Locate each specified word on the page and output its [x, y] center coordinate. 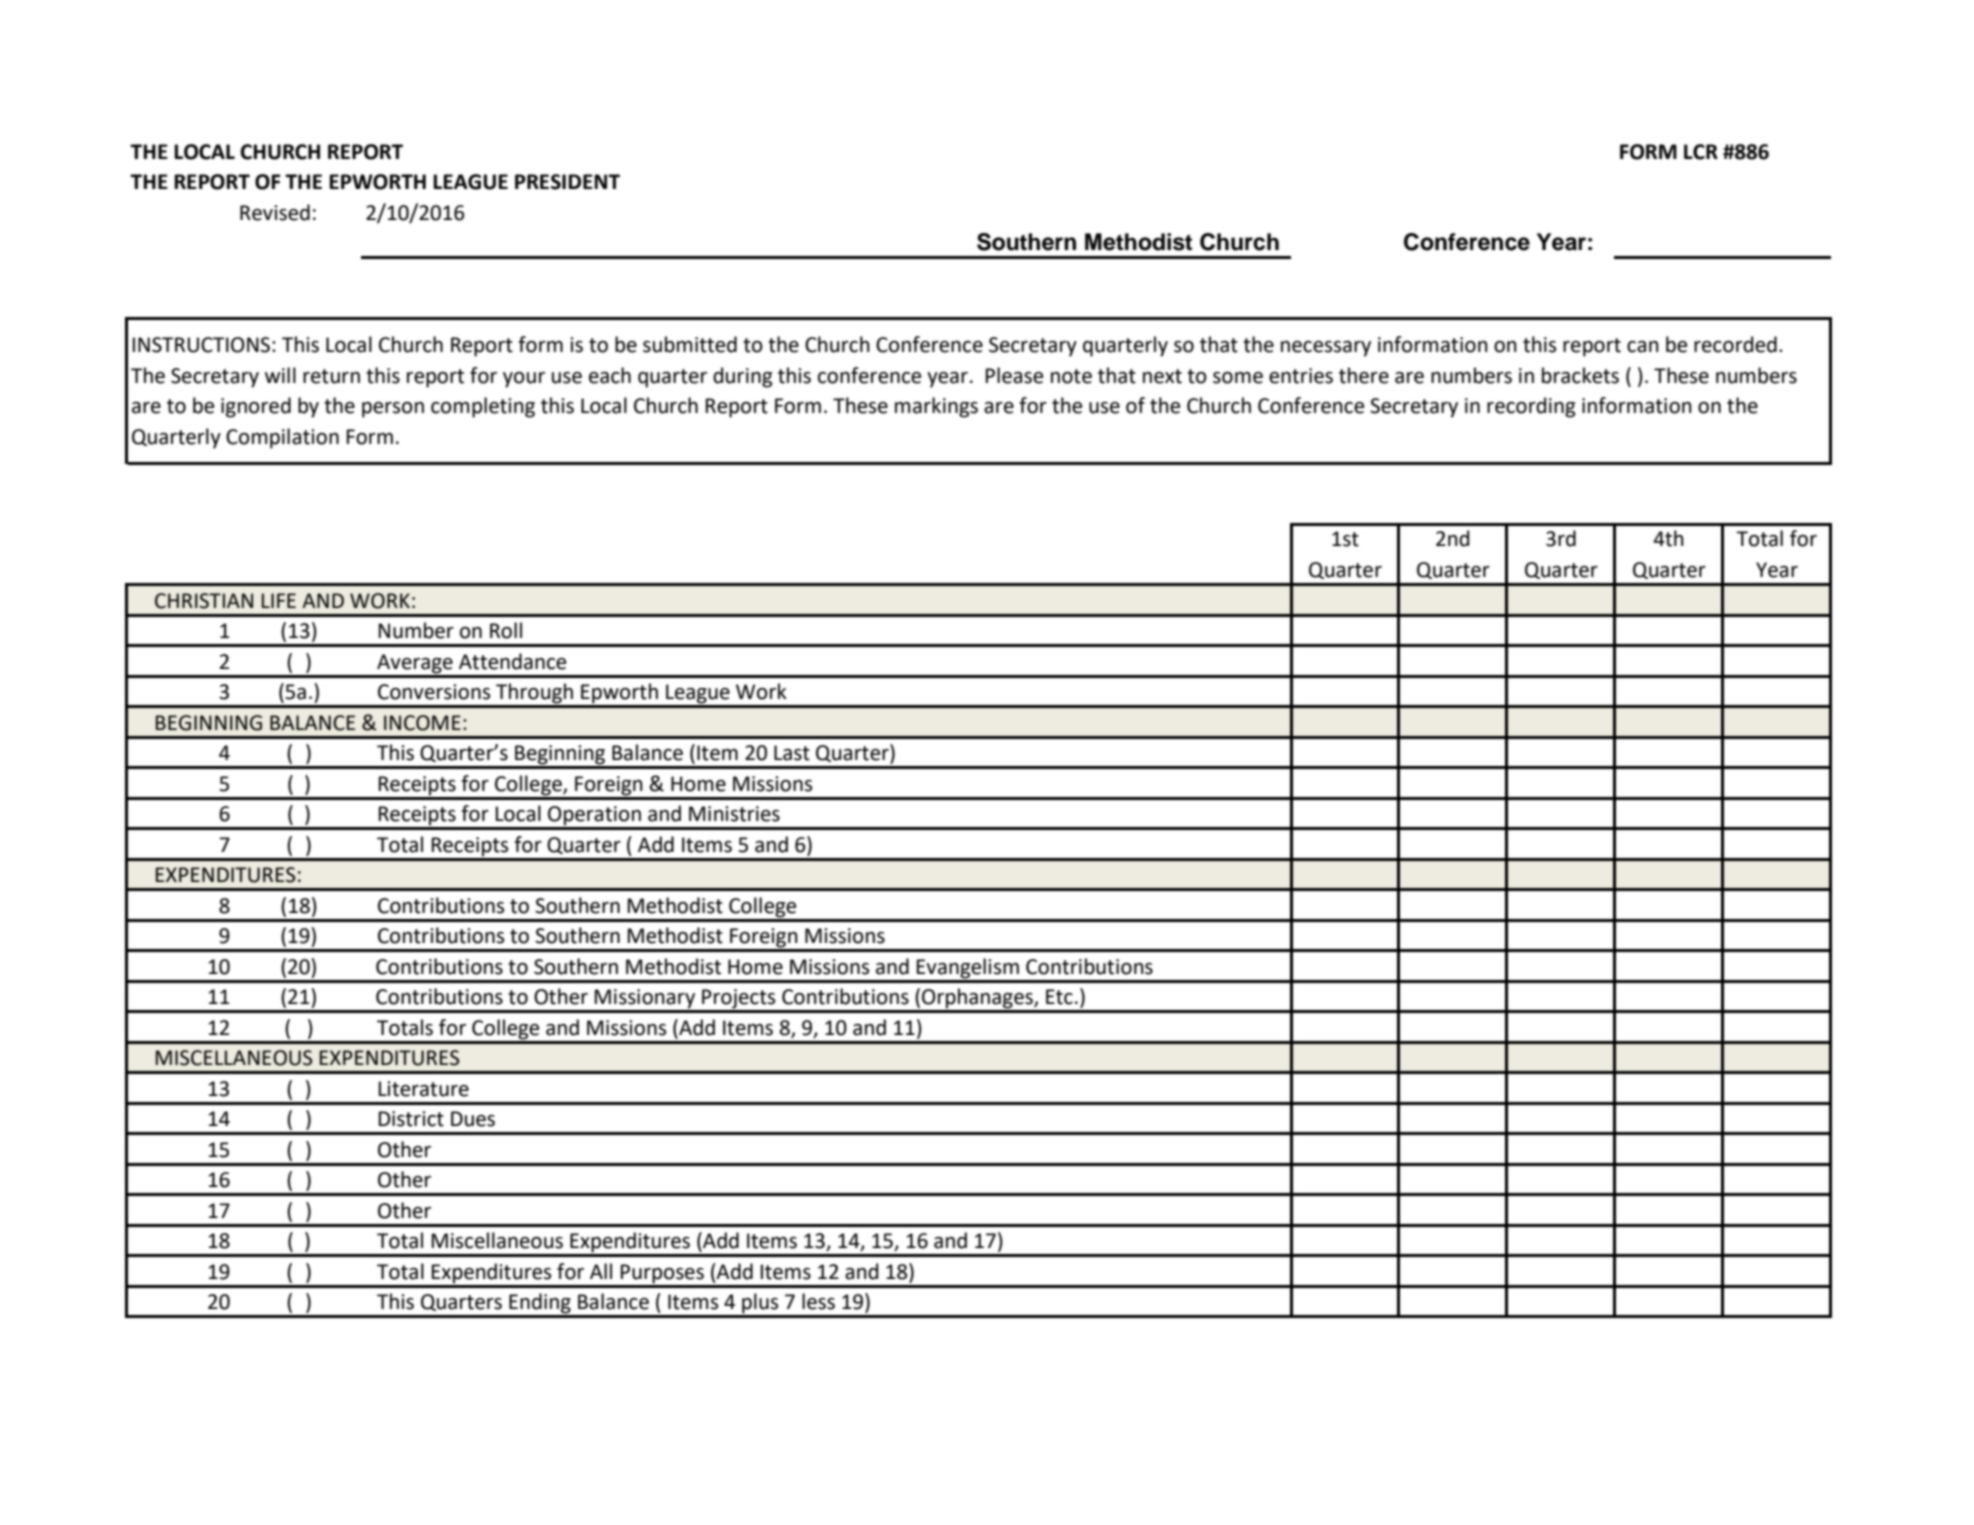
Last [792, 753]
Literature [424, 1089]
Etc [1059, 997]
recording [1531, 407]
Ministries [734, 814]
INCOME [422, 723]
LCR [1701, 152]
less [818, 1301]
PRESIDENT [567, 182]
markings [936, 407]
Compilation [282, 438]
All [601, 1271]
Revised [275, 212]
